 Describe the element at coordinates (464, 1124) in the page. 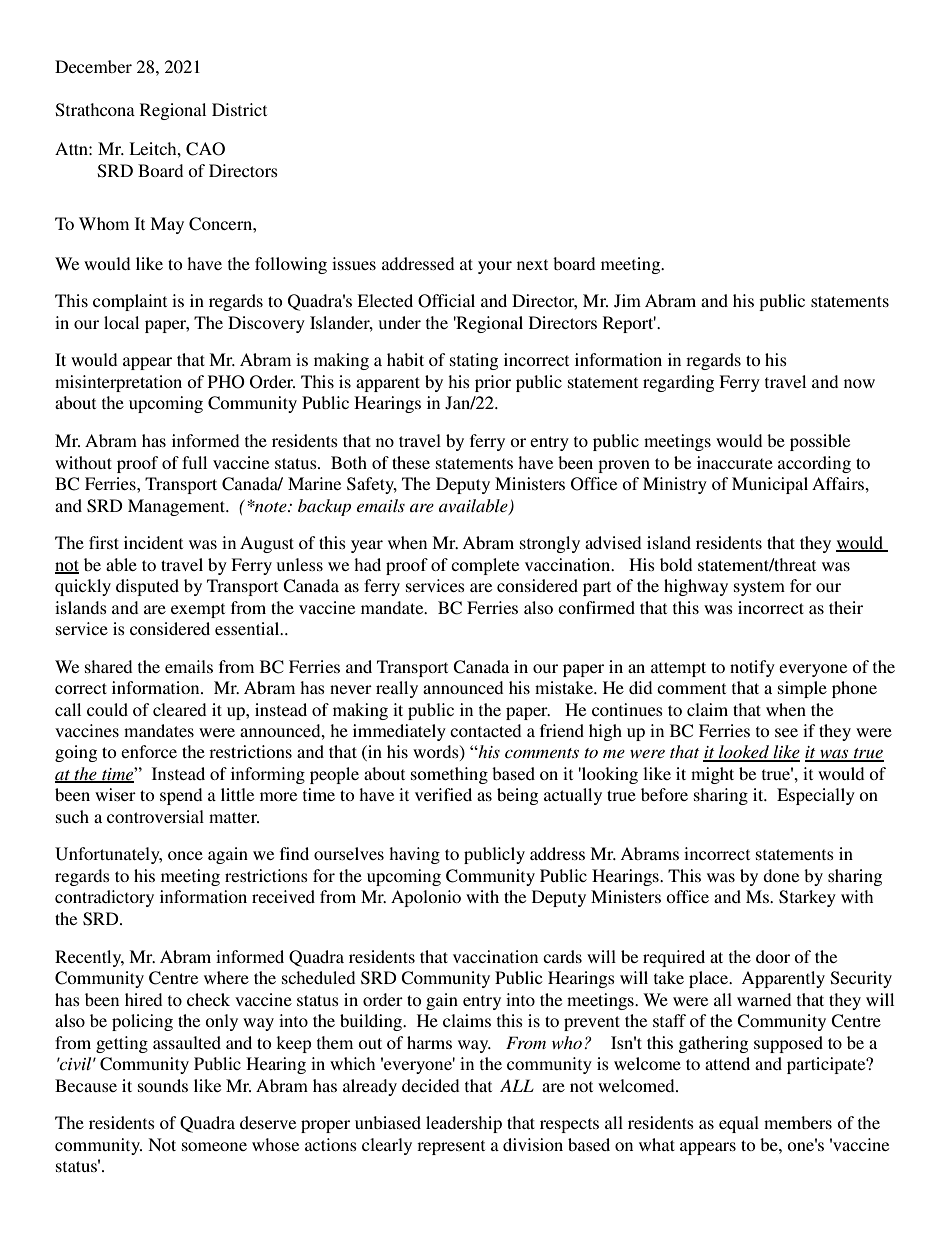

I see `leadership` at that location.
